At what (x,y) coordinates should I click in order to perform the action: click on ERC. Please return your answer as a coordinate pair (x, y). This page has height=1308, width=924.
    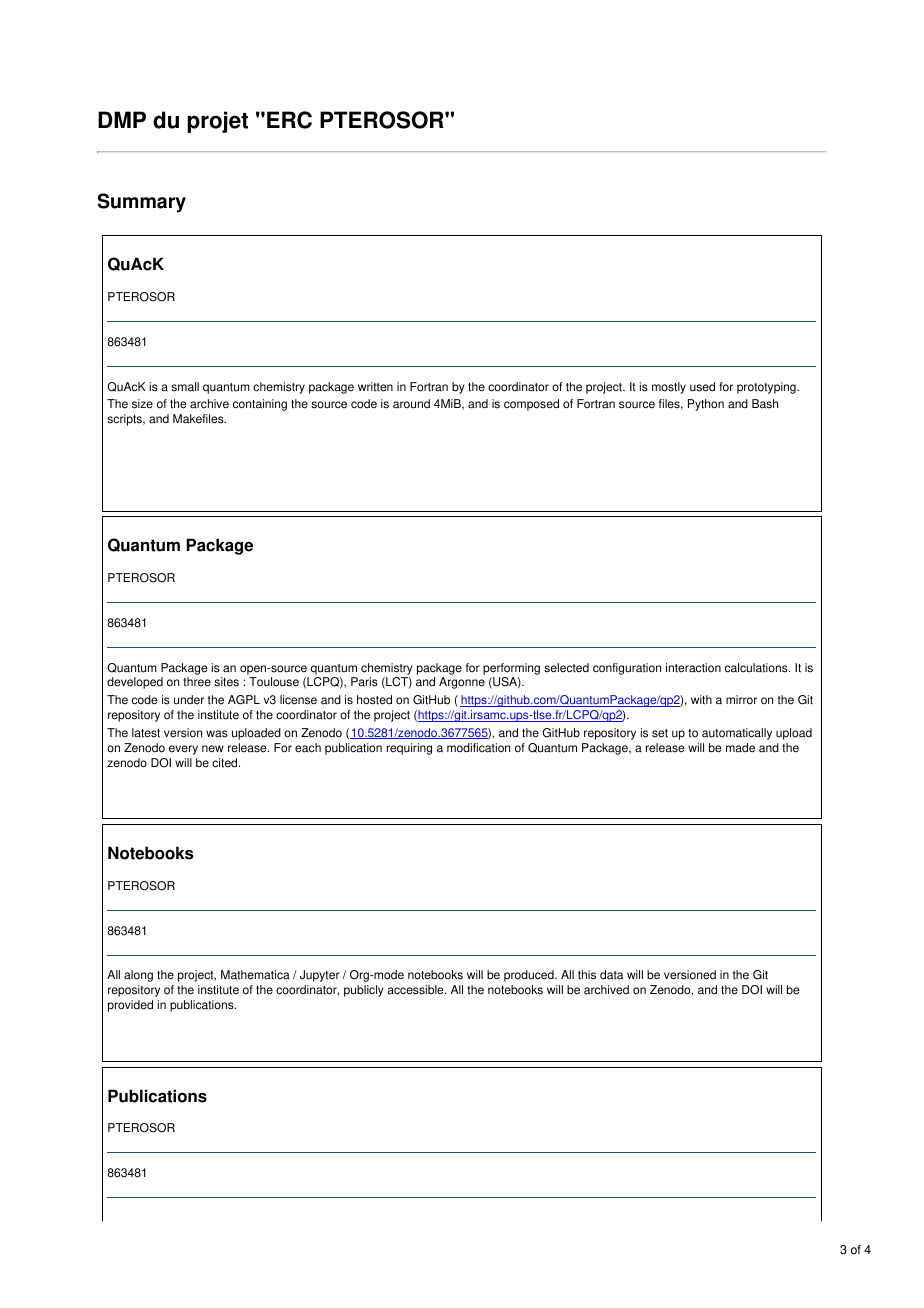
    Looking at the image, I should click on (289, 120).
